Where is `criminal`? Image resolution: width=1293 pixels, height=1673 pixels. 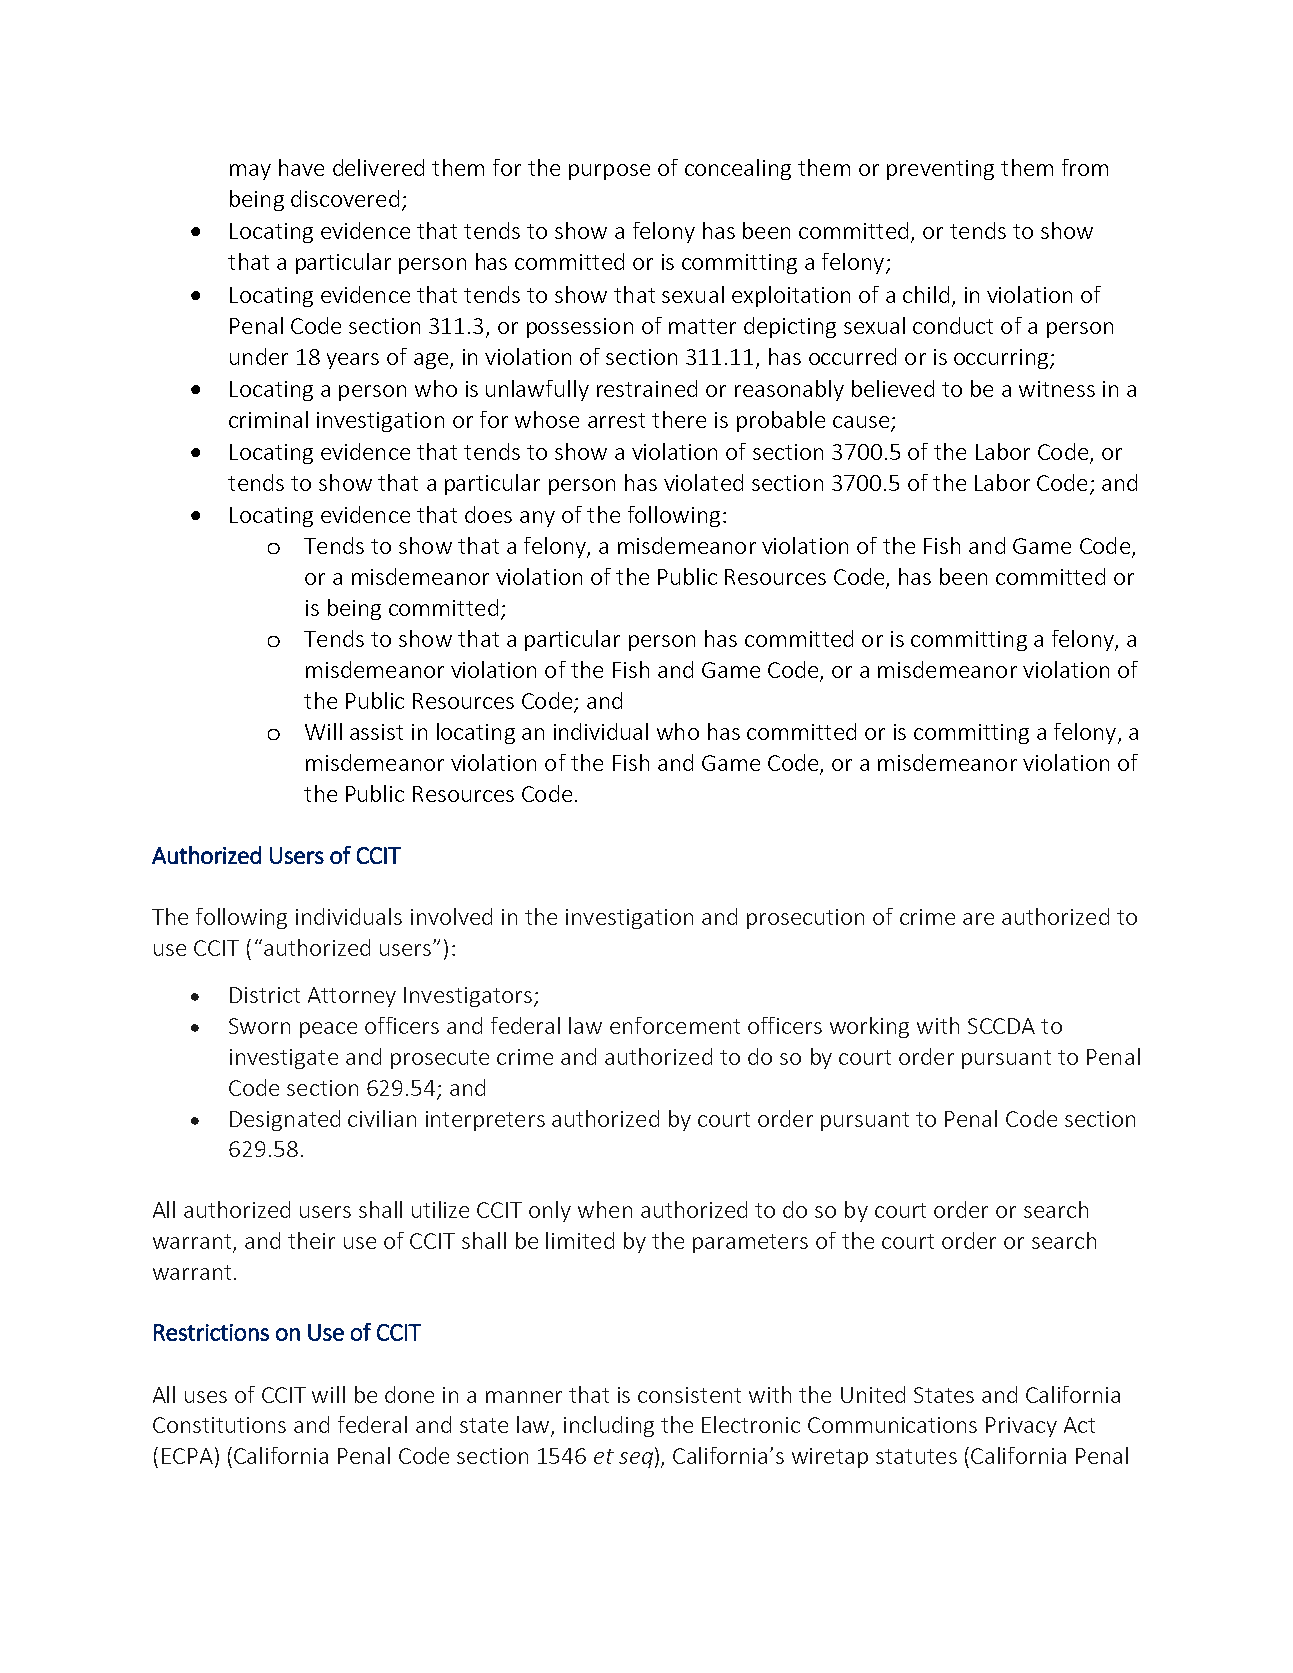 criminal is located at coordinates (268, 419).
